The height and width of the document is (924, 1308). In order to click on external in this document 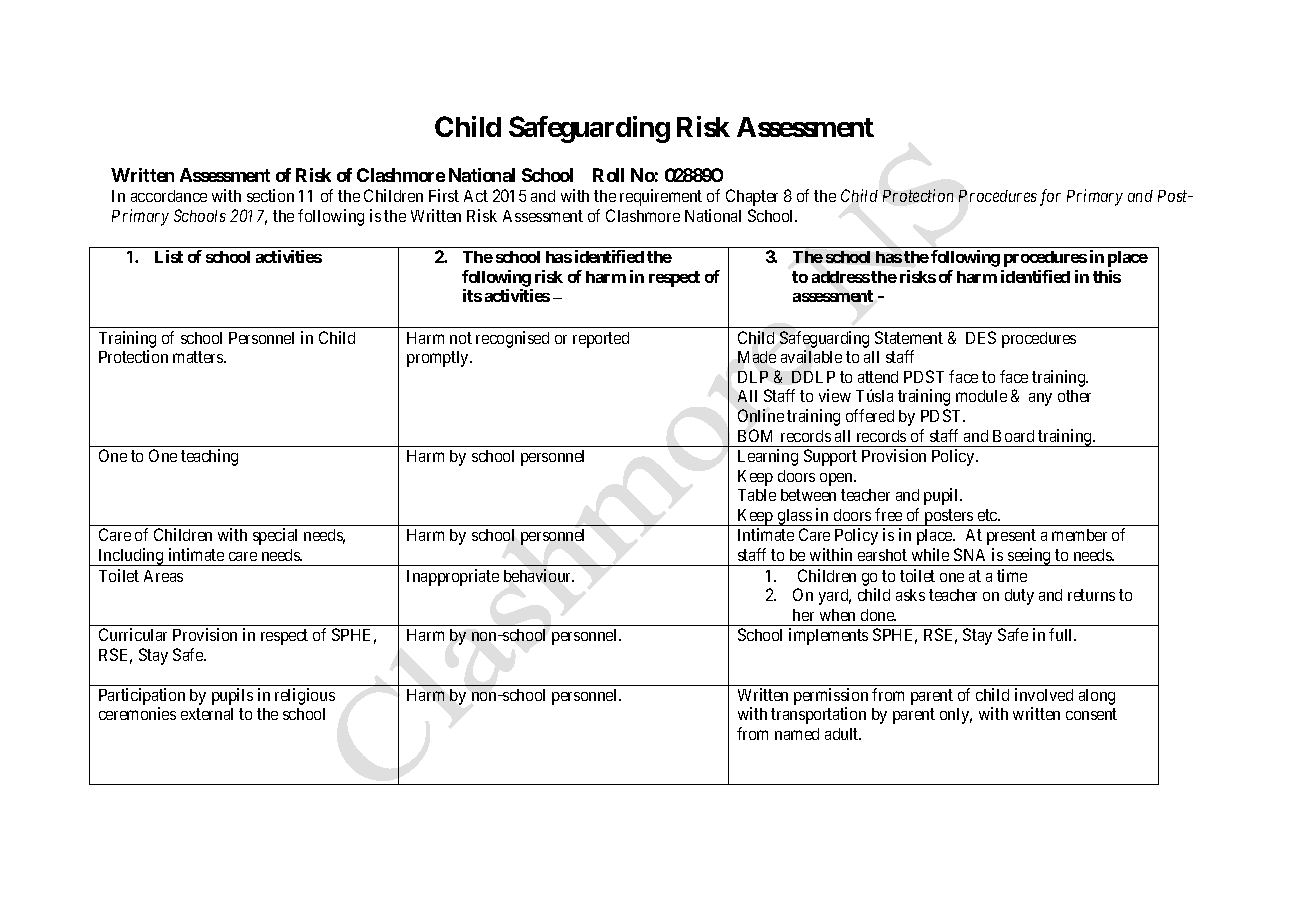, I will do `click(207, 714)`.
